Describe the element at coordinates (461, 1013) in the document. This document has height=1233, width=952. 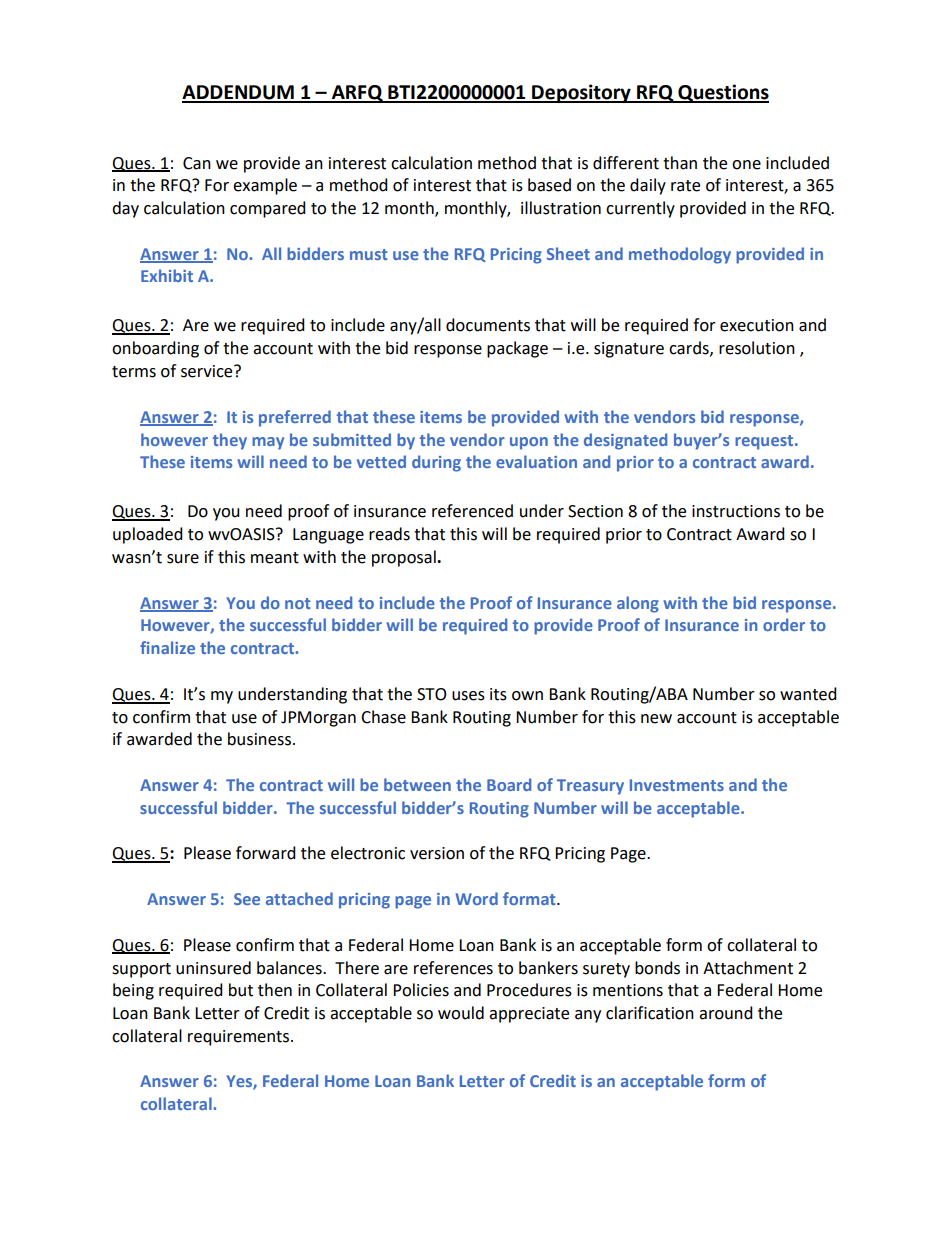
I see `would` at that location.
